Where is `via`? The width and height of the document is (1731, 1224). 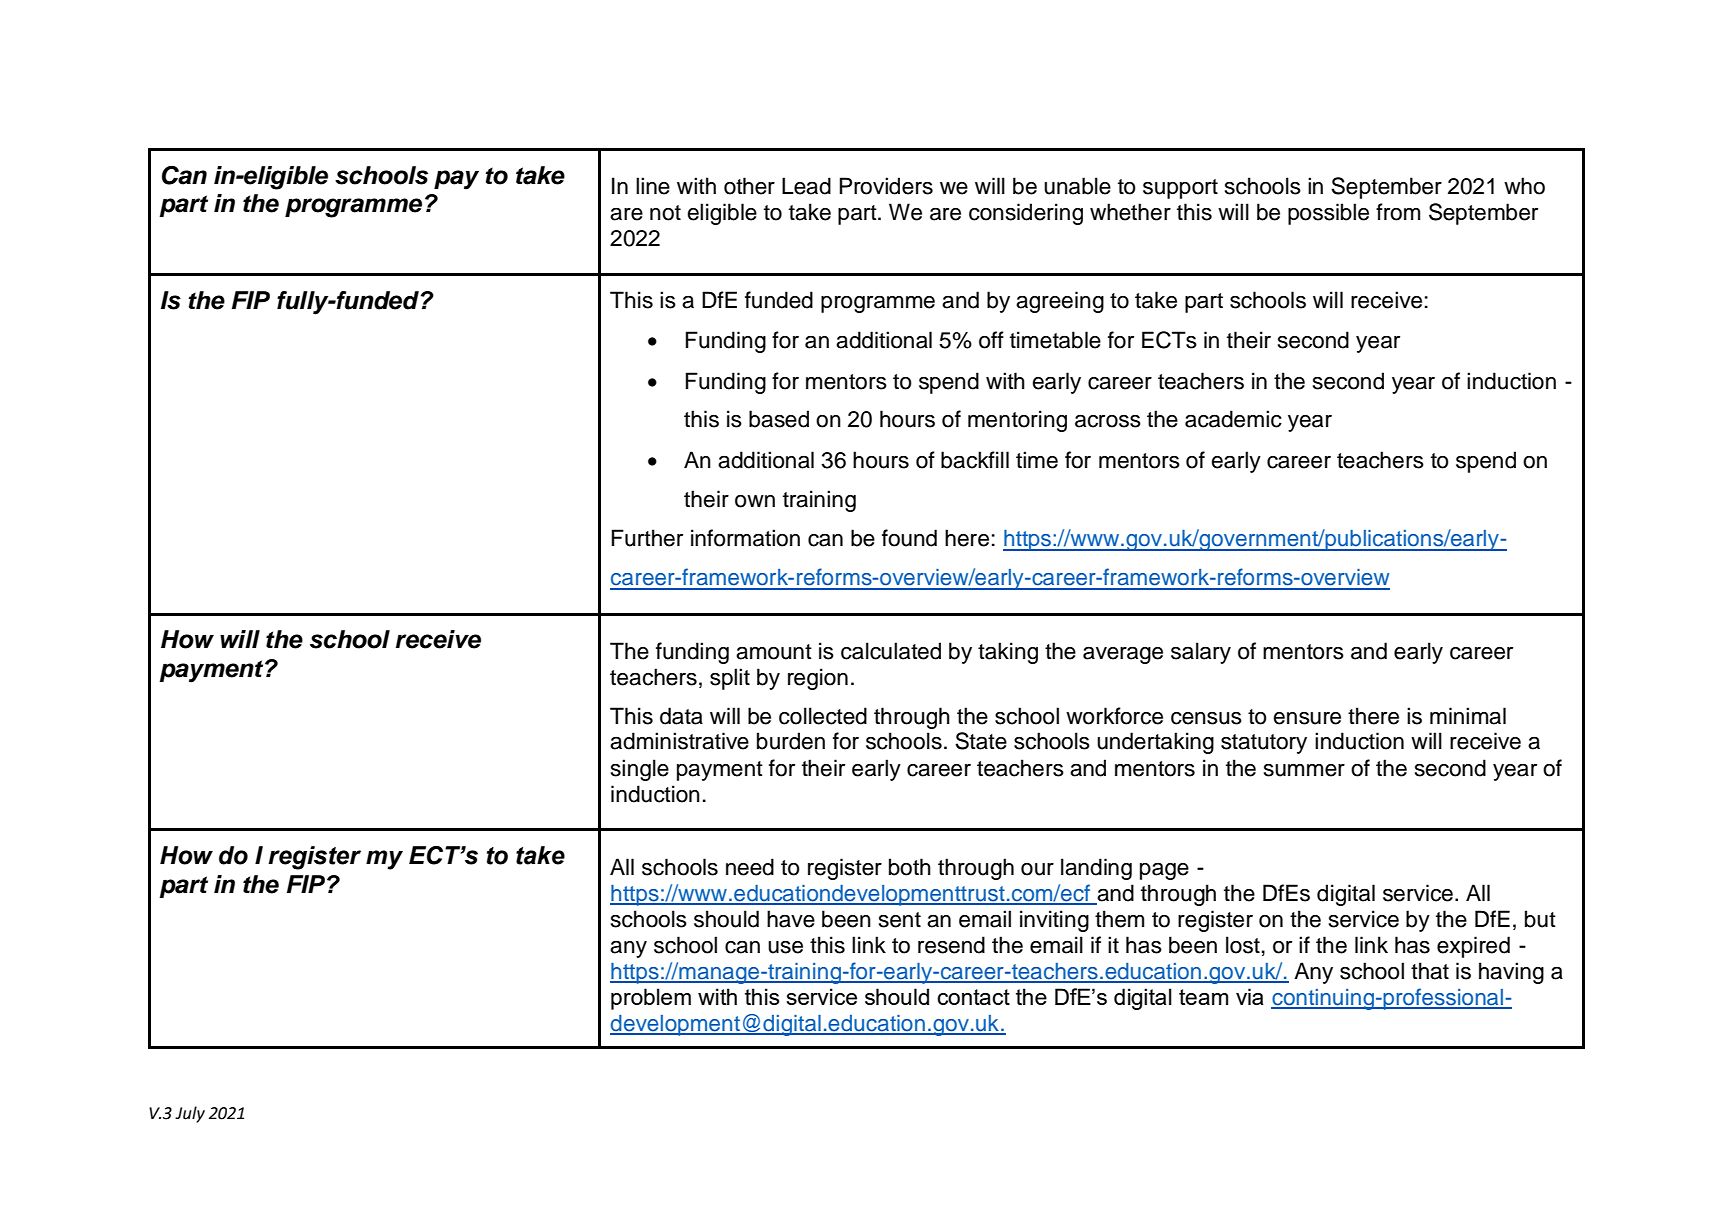 via is located at coordinates (1250, 996).
